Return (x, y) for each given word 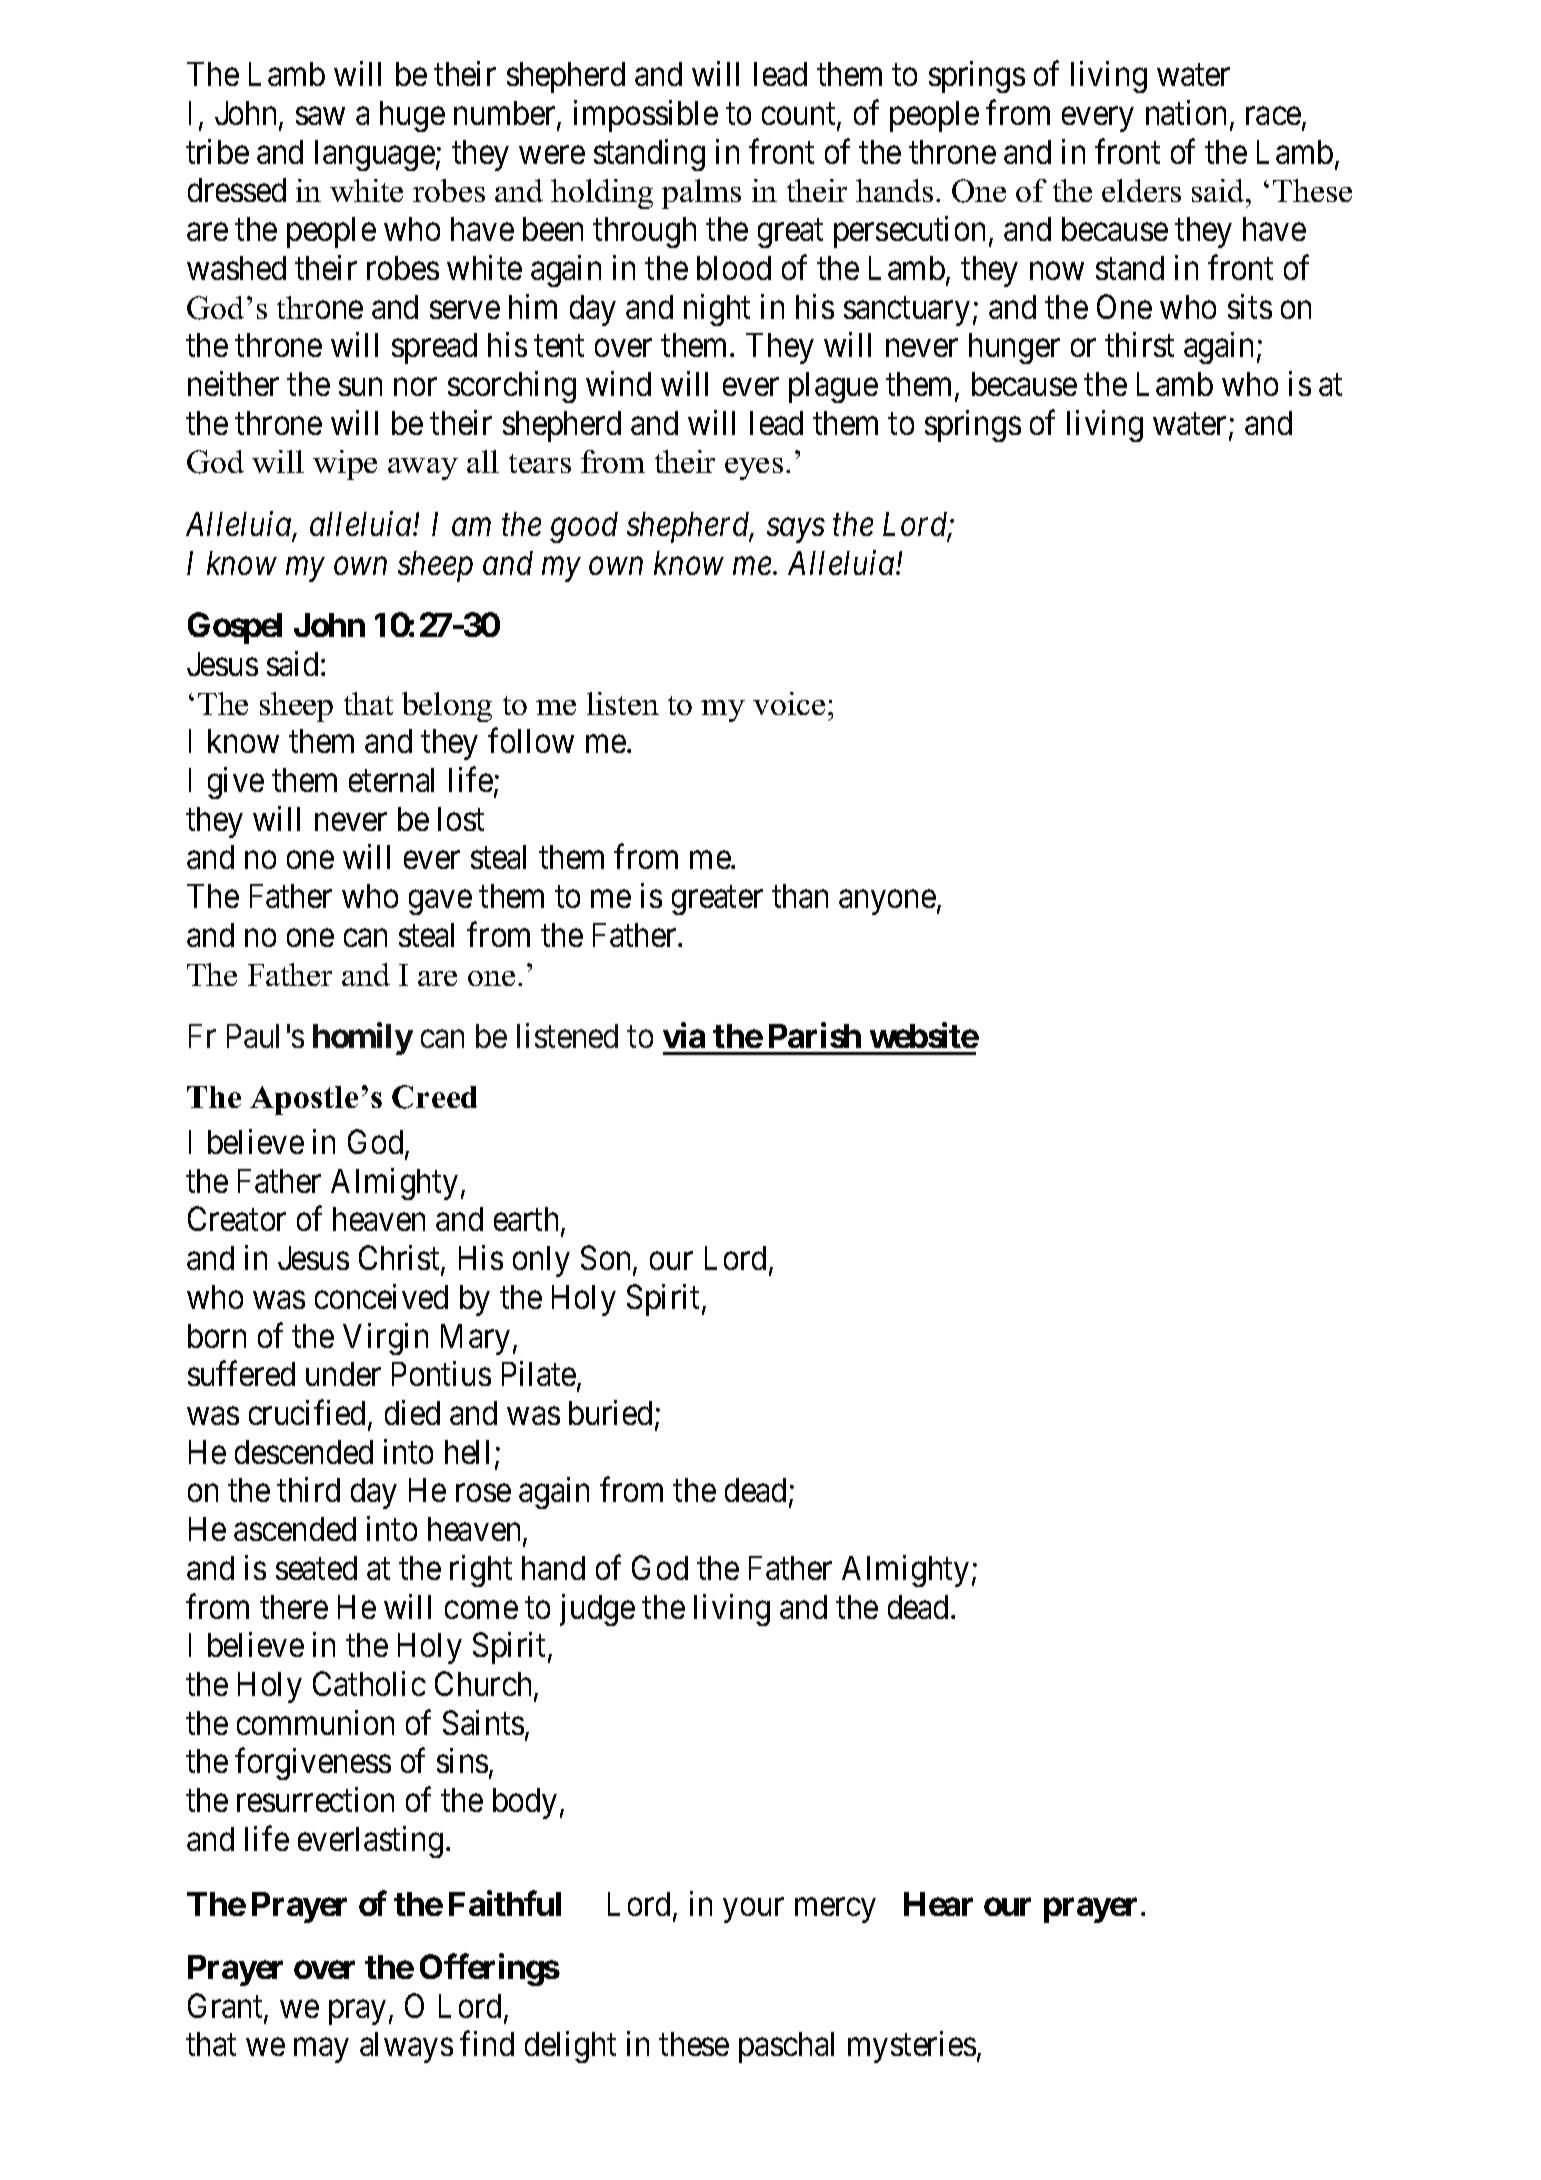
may (321, 2051)
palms (701, 194)
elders (1141, 190)
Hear (938, 1904)
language (375, 155)
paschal (786, 2047)
